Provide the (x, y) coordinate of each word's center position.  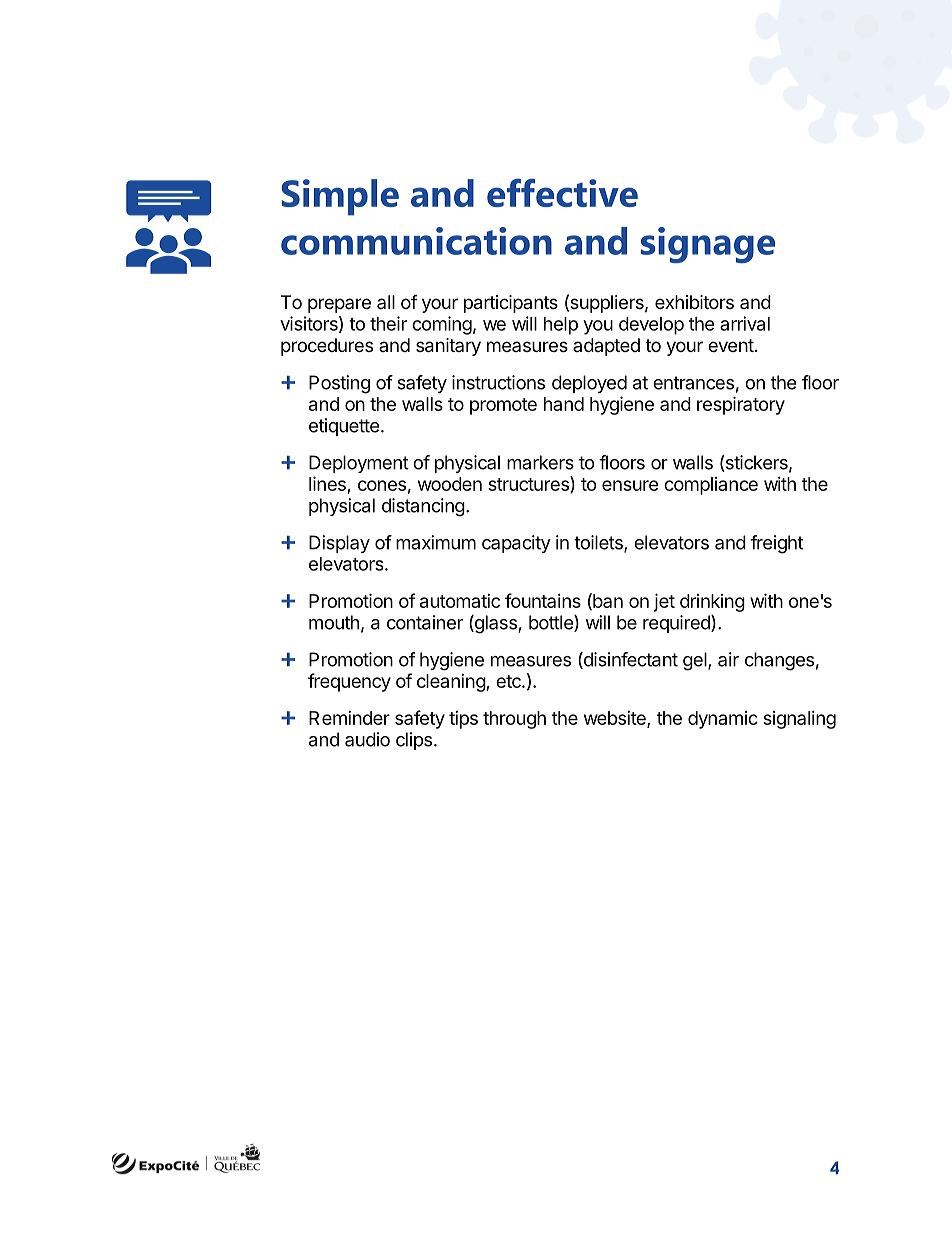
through (514, 720)
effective (562, 192)
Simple (340, 197)
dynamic (723, 720)
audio (367, 739)
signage (708, 245)
